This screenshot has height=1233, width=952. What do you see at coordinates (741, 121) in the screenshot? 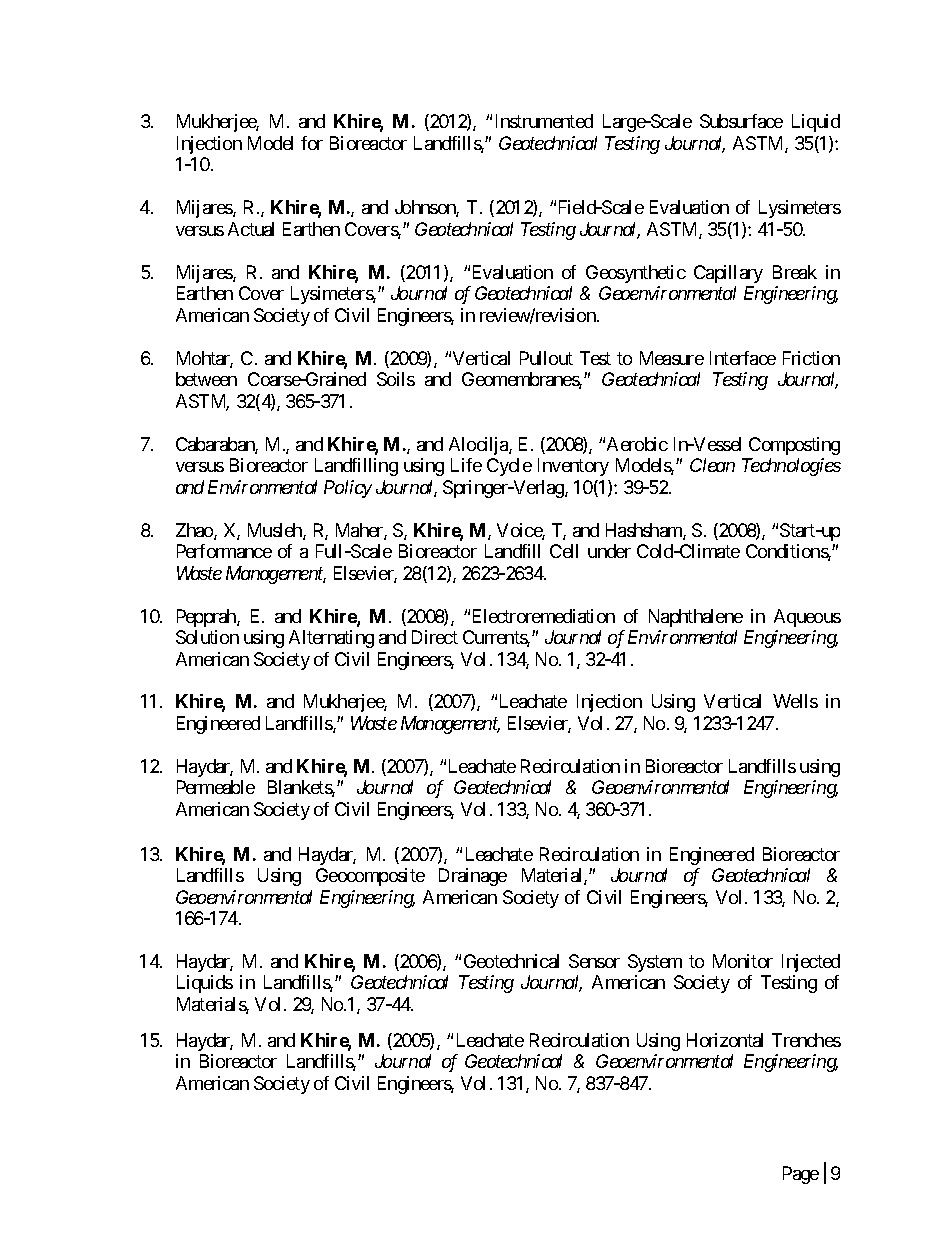
I see `Subsurface` at bounding box center [741, 121].
